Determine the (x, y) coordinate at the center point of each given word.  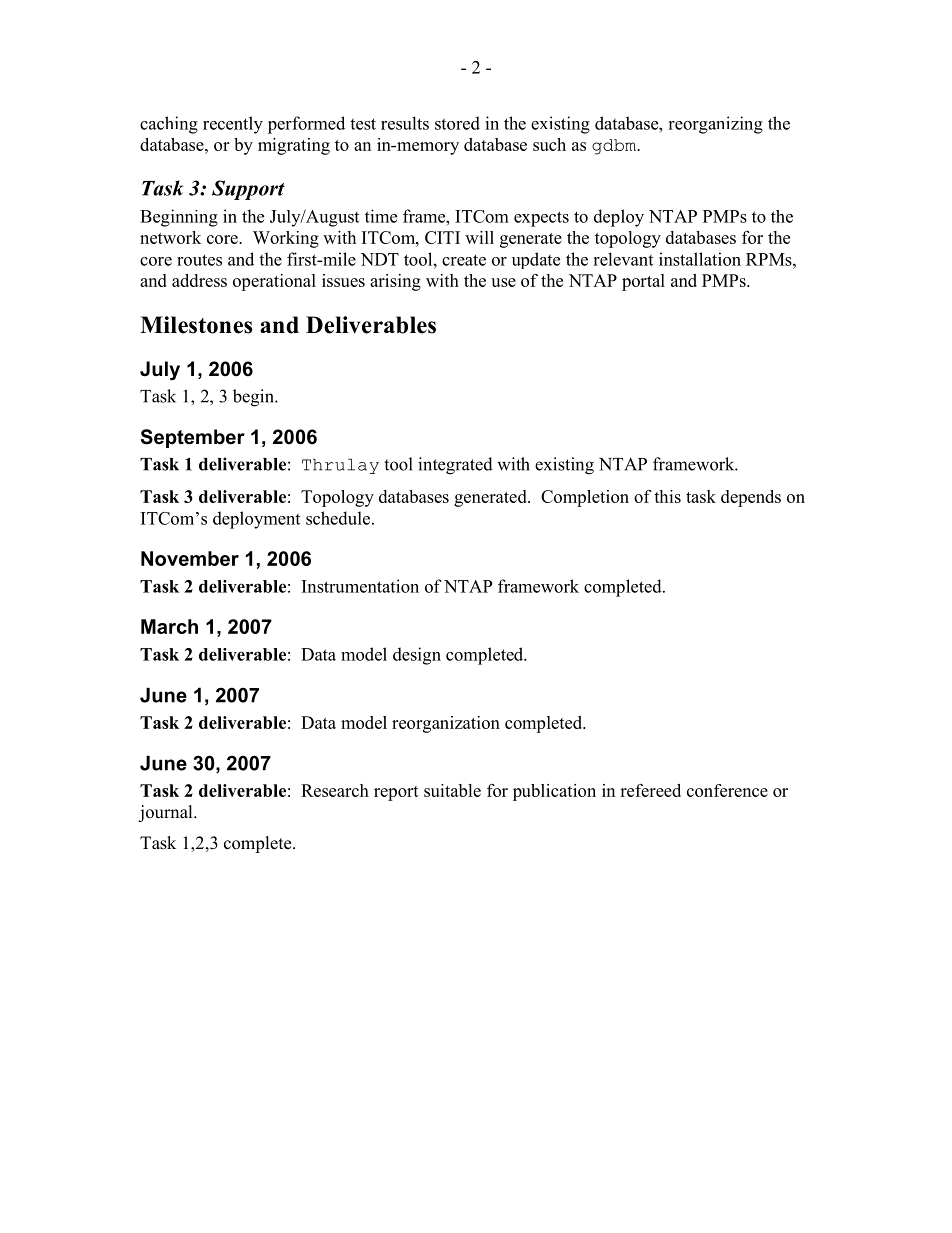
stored (457, 123)
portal (643, 282)
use (503, 282)
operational (274, 282)
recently (233, 125)
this (667, 496)
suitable (452, 790)
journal (166, 813)
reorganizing (715, 125)
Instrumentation (360, 586)
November (190, 558)
